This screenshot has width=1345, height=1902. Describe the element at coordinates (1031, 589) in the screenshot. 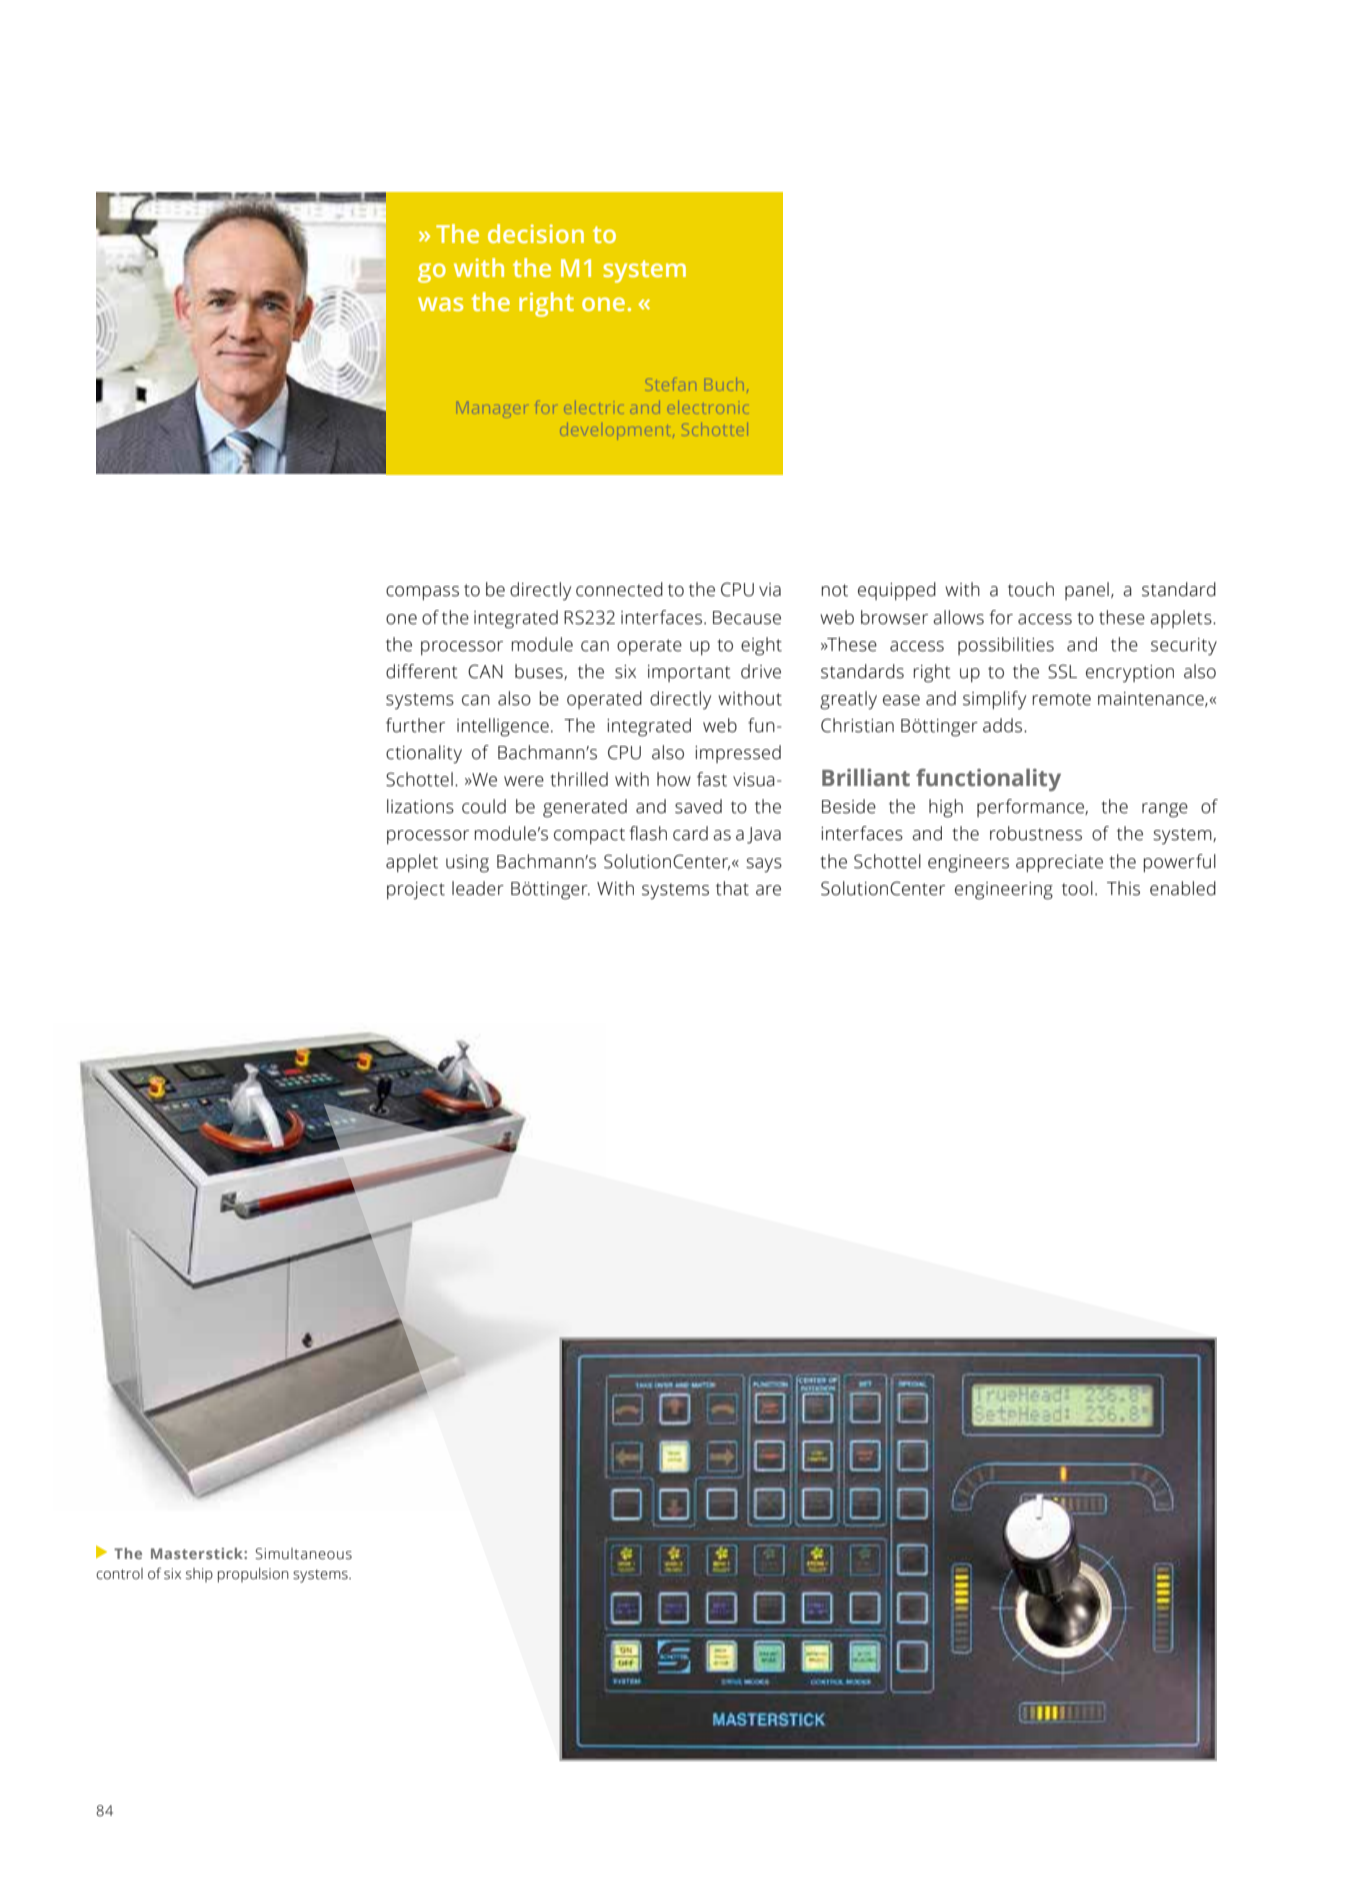

I see `touch` at that location.
